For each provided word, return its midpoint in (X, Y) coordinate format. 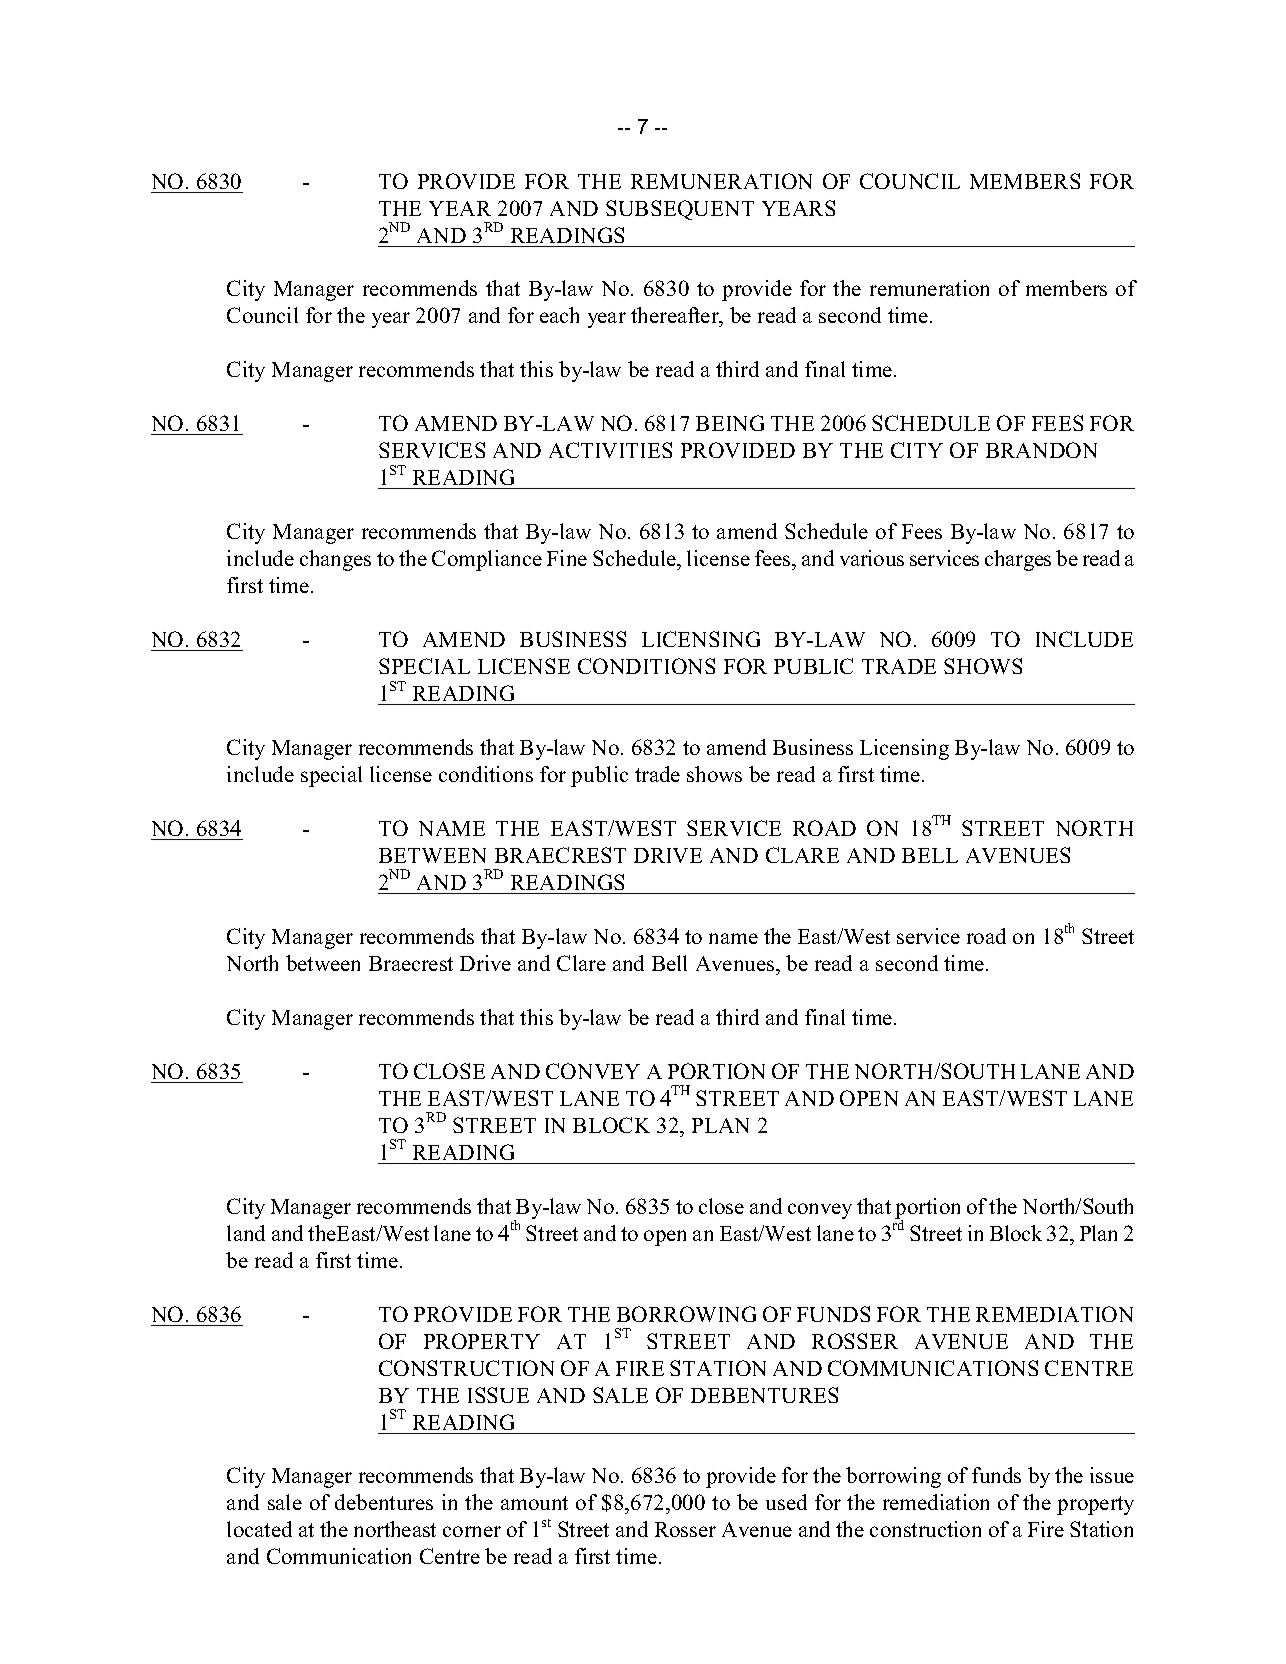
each (559, 315)
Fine (567, 558)
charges (1018, 560)
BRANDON (1041, 450)
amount (534, 1503)
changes (335, 560)
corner (472, 1531)
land (246, 1233)
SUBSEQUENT (680, 210)
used (786, 1502)
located (259, 1529)
